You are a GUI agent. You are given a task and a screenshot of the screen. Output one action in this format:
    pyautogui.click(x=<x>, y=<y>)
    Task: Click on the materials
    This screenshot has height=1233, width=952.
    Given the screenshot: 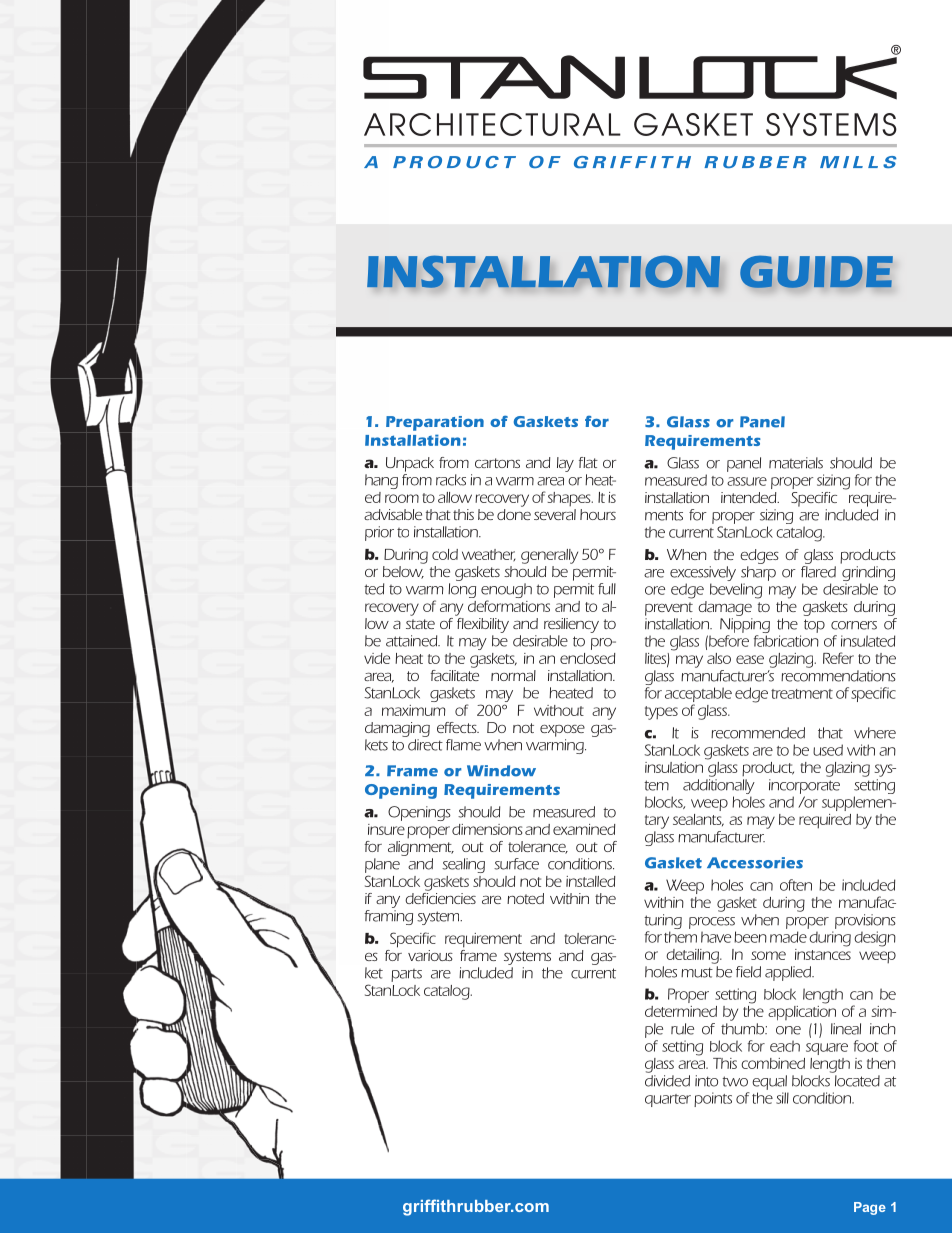 What is the action you would take?
    pyautogui.click(x=796, y=463)
